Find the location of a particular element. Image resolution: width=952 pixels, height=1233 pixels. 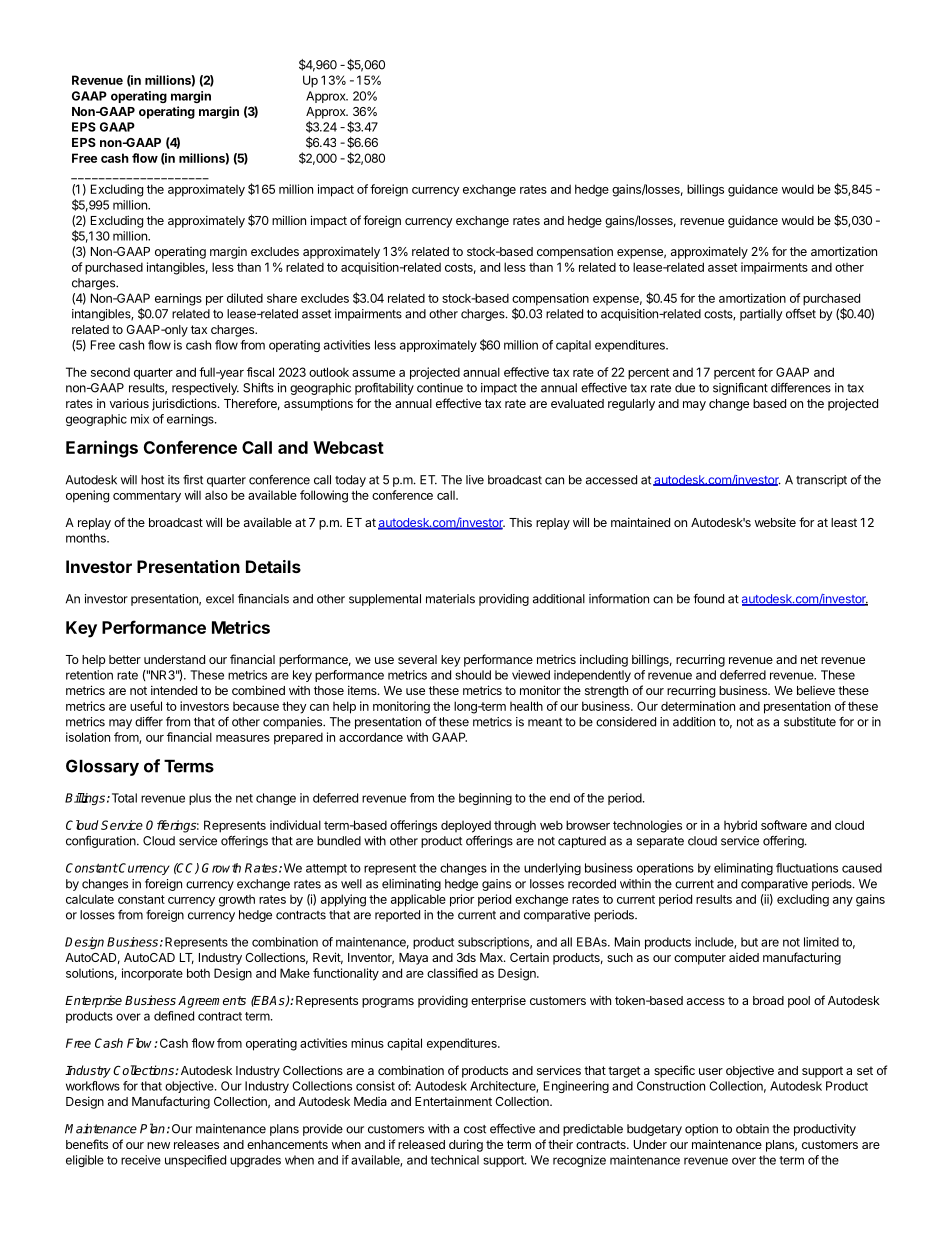

both is located at coordinates (198, 973).
